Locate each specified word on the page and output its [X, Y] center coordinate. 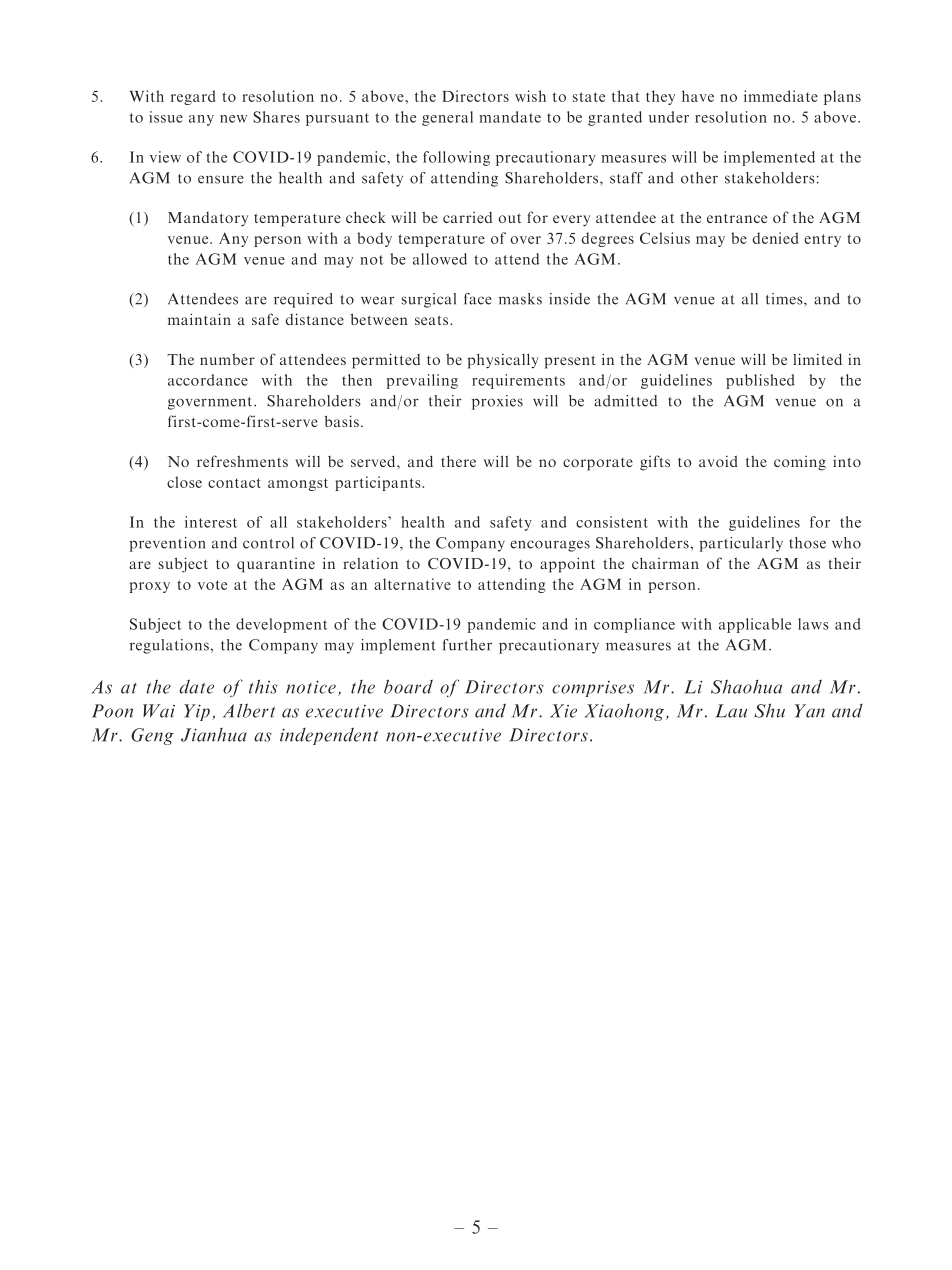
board [408, 686]
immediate [781, 96]
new [233, 119]
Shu [769, 710]
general [447, 118]
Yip [197, 712]
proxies [497, 402]
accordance [208, 380]
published [760, 381]
